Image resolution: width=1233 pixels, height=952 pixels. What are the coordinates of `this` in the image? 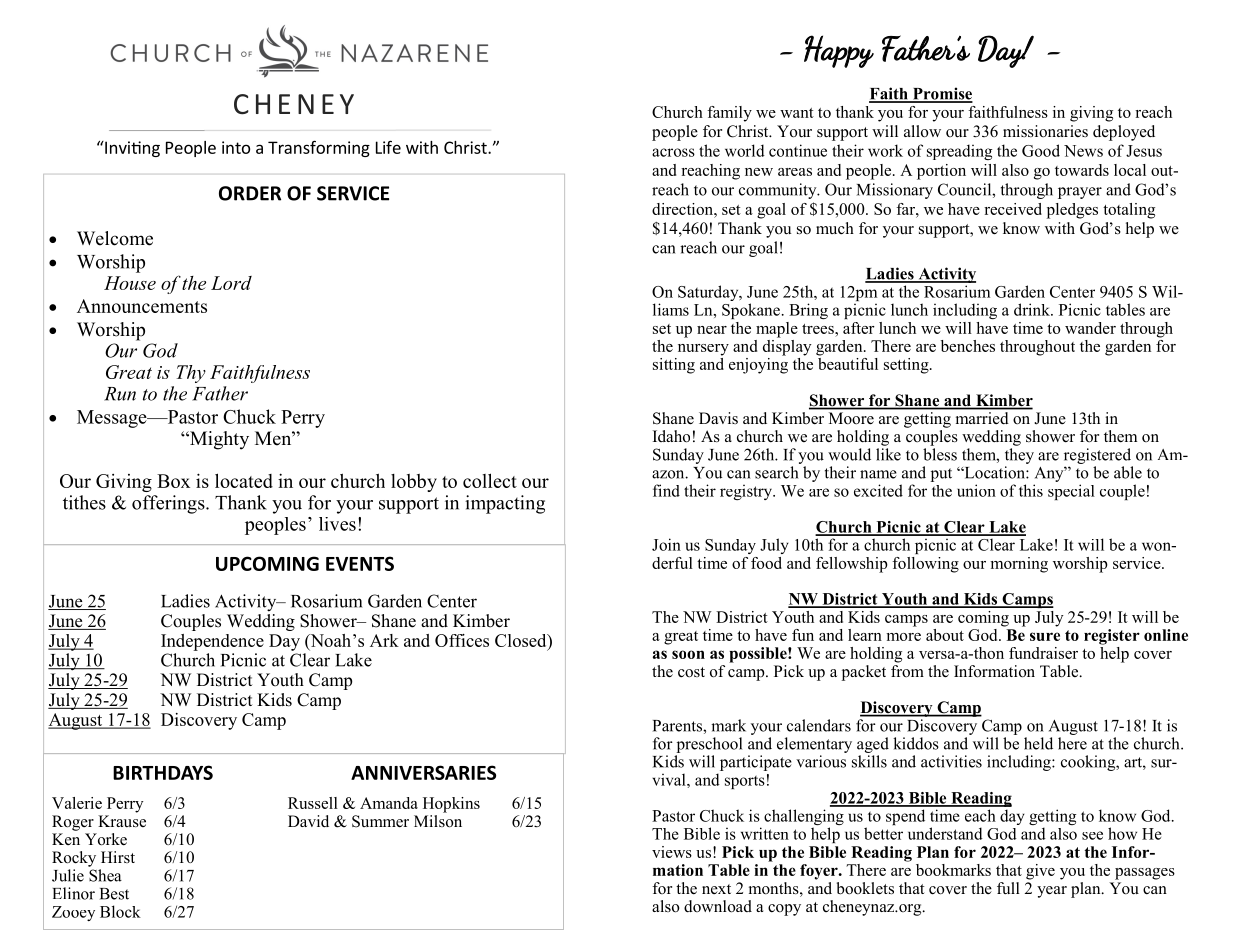 It's located at (1031, 490).
